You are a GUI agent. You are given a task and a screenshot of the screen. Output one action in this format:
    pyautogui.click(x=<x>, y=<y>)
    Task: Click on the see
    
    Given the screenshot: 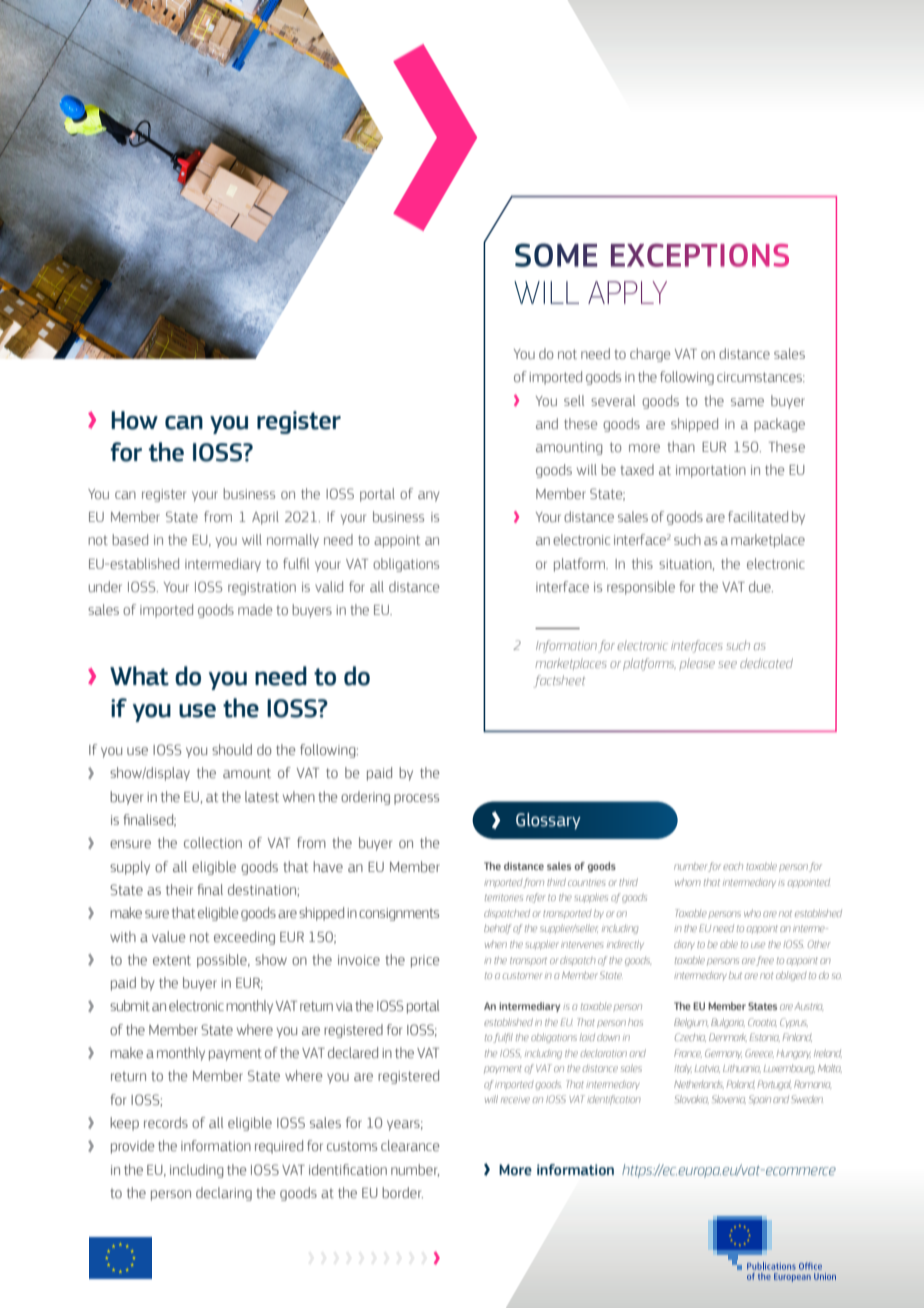 What is the action you would take?
    pyautogui.click(x=727, y=664)
